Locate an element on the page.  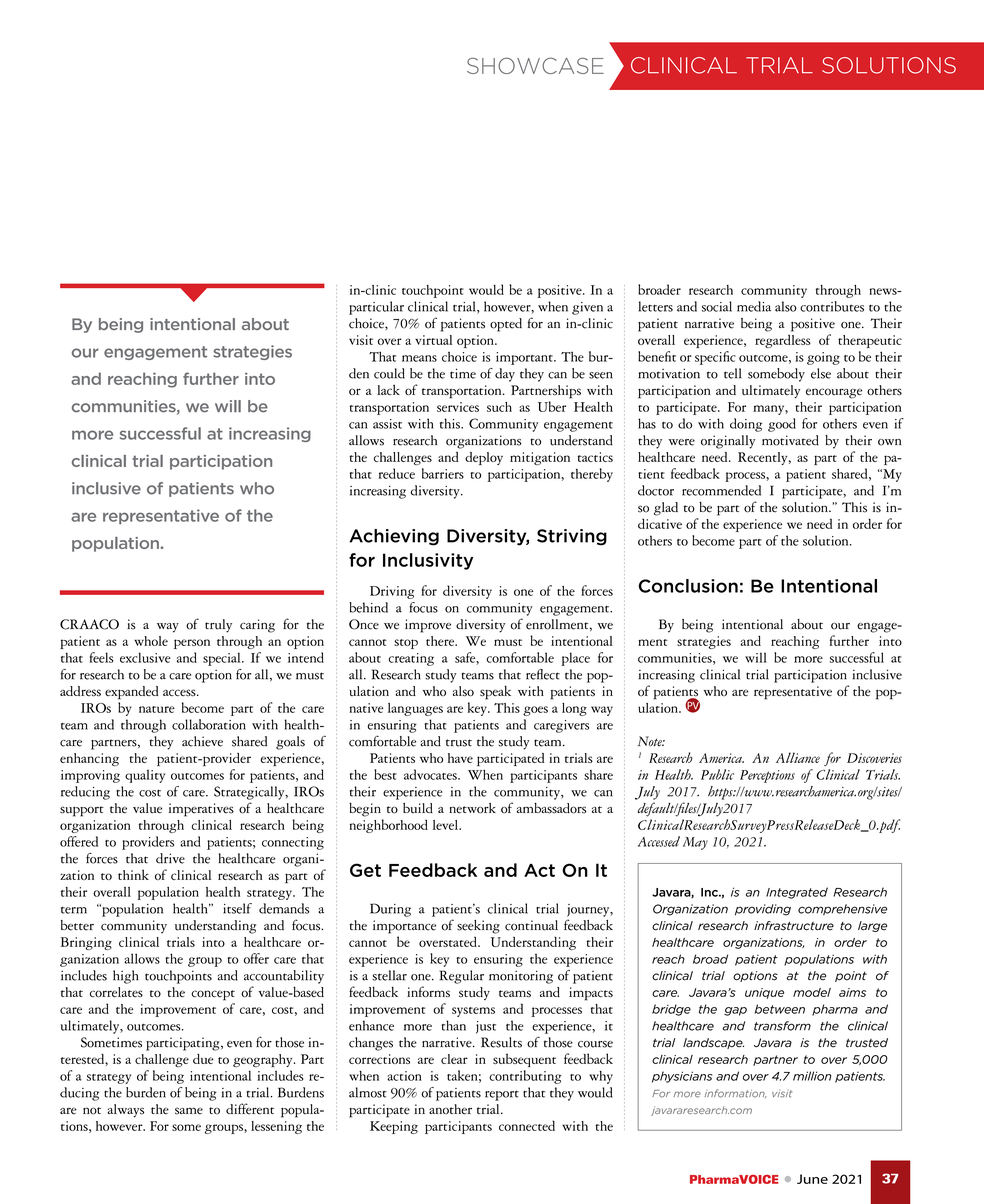
Conclusion is located at coordinates (688, 586).
